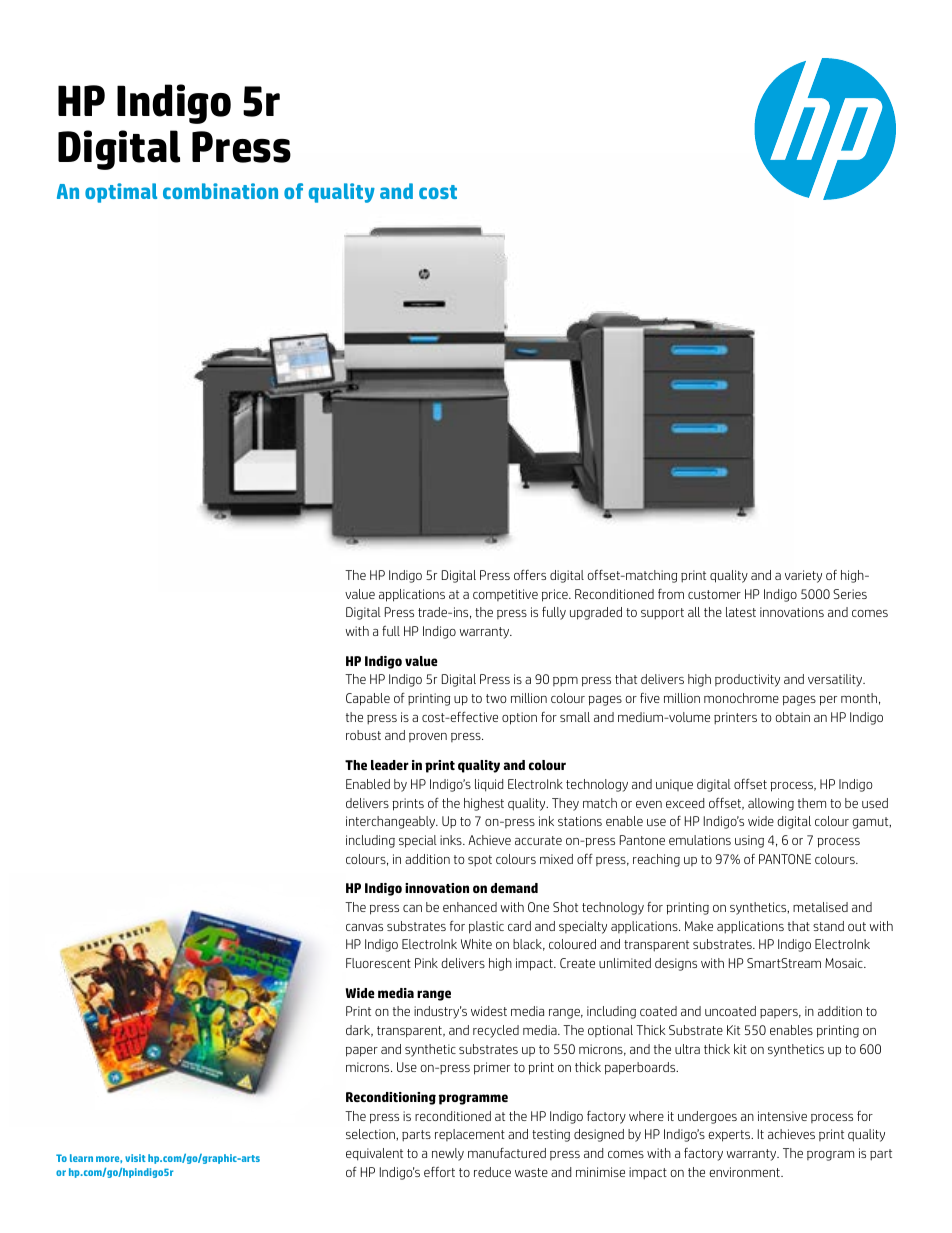 The width and height of the screenshot is (952, 1233). I want to click on combination, so click(220, 191).
